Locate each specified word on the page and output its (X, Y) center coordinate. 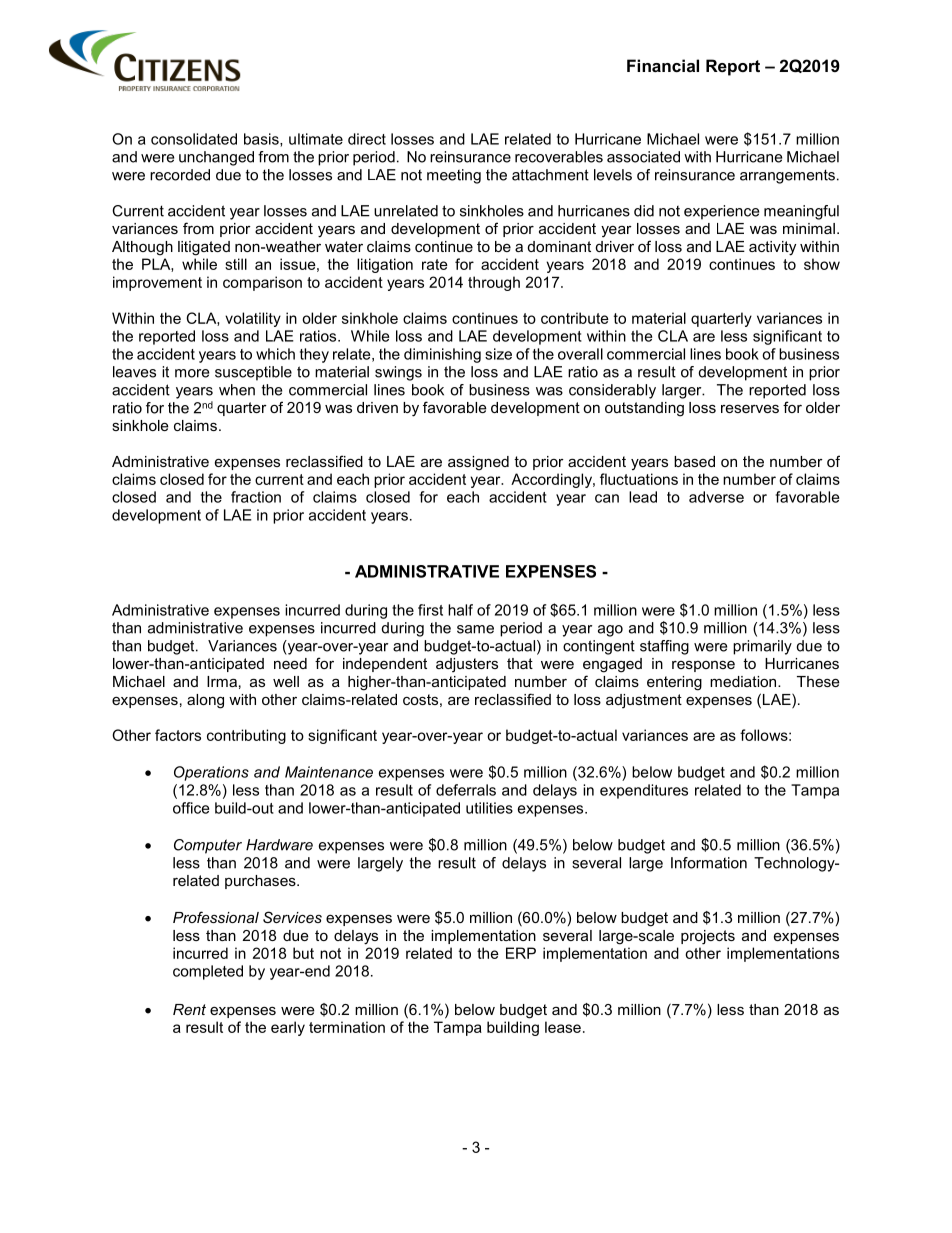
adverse (716, 497)
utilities (489, 808)
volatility (253, 319)
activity (772, 248)
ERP (521, 953)
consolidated (194, 139)
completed (208, 972)
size (498, 354)
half (460, 610)
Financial (663, 65)
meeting (454, 176)
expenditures (644, 791)
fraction (256, 497)
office (191, 808)
